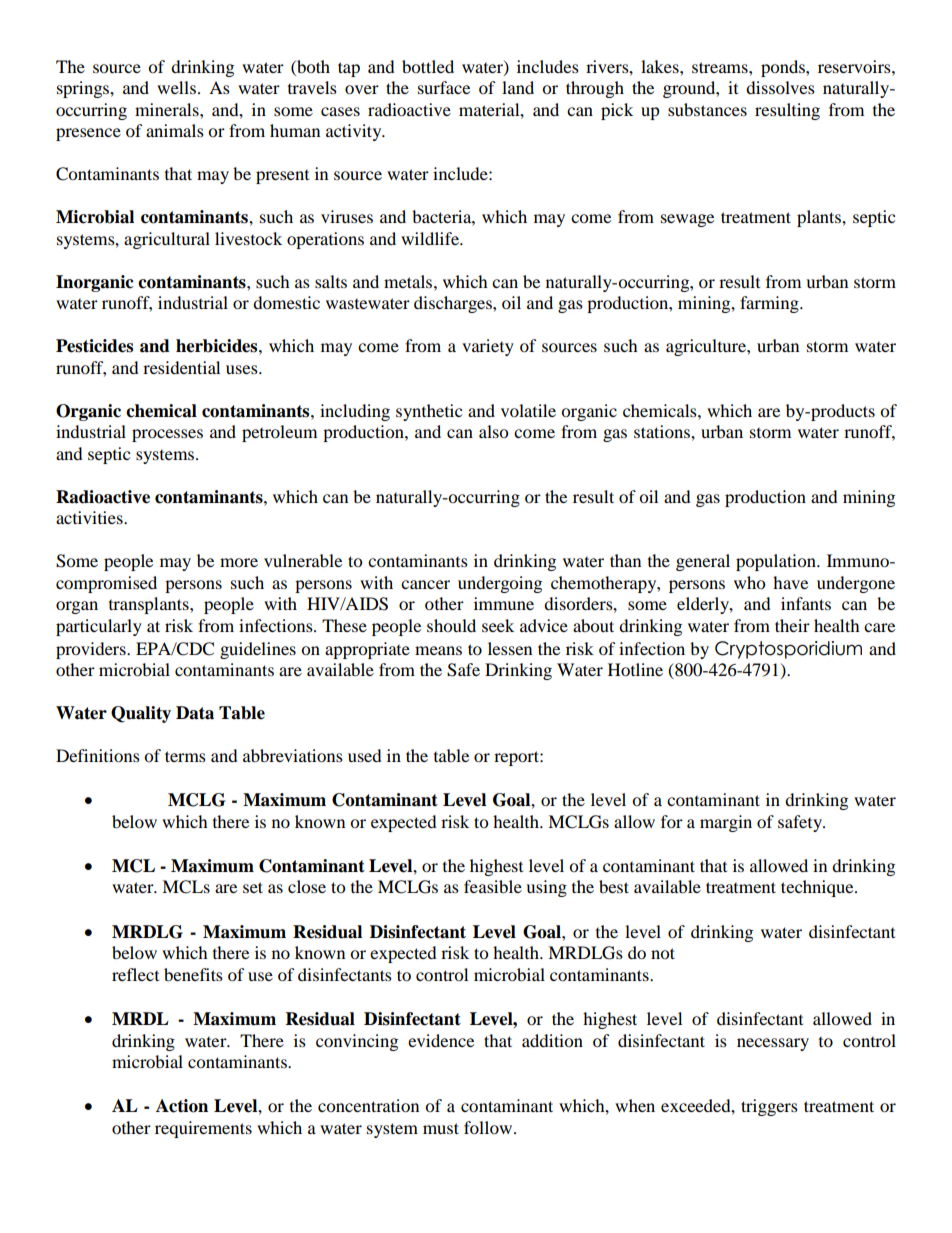 Image resolution: width=952 pixels, height=1233 pixels. What do you see at coordinates (780, 87) in the document?
I see `dissolves` at bounding box center [780, 87].
